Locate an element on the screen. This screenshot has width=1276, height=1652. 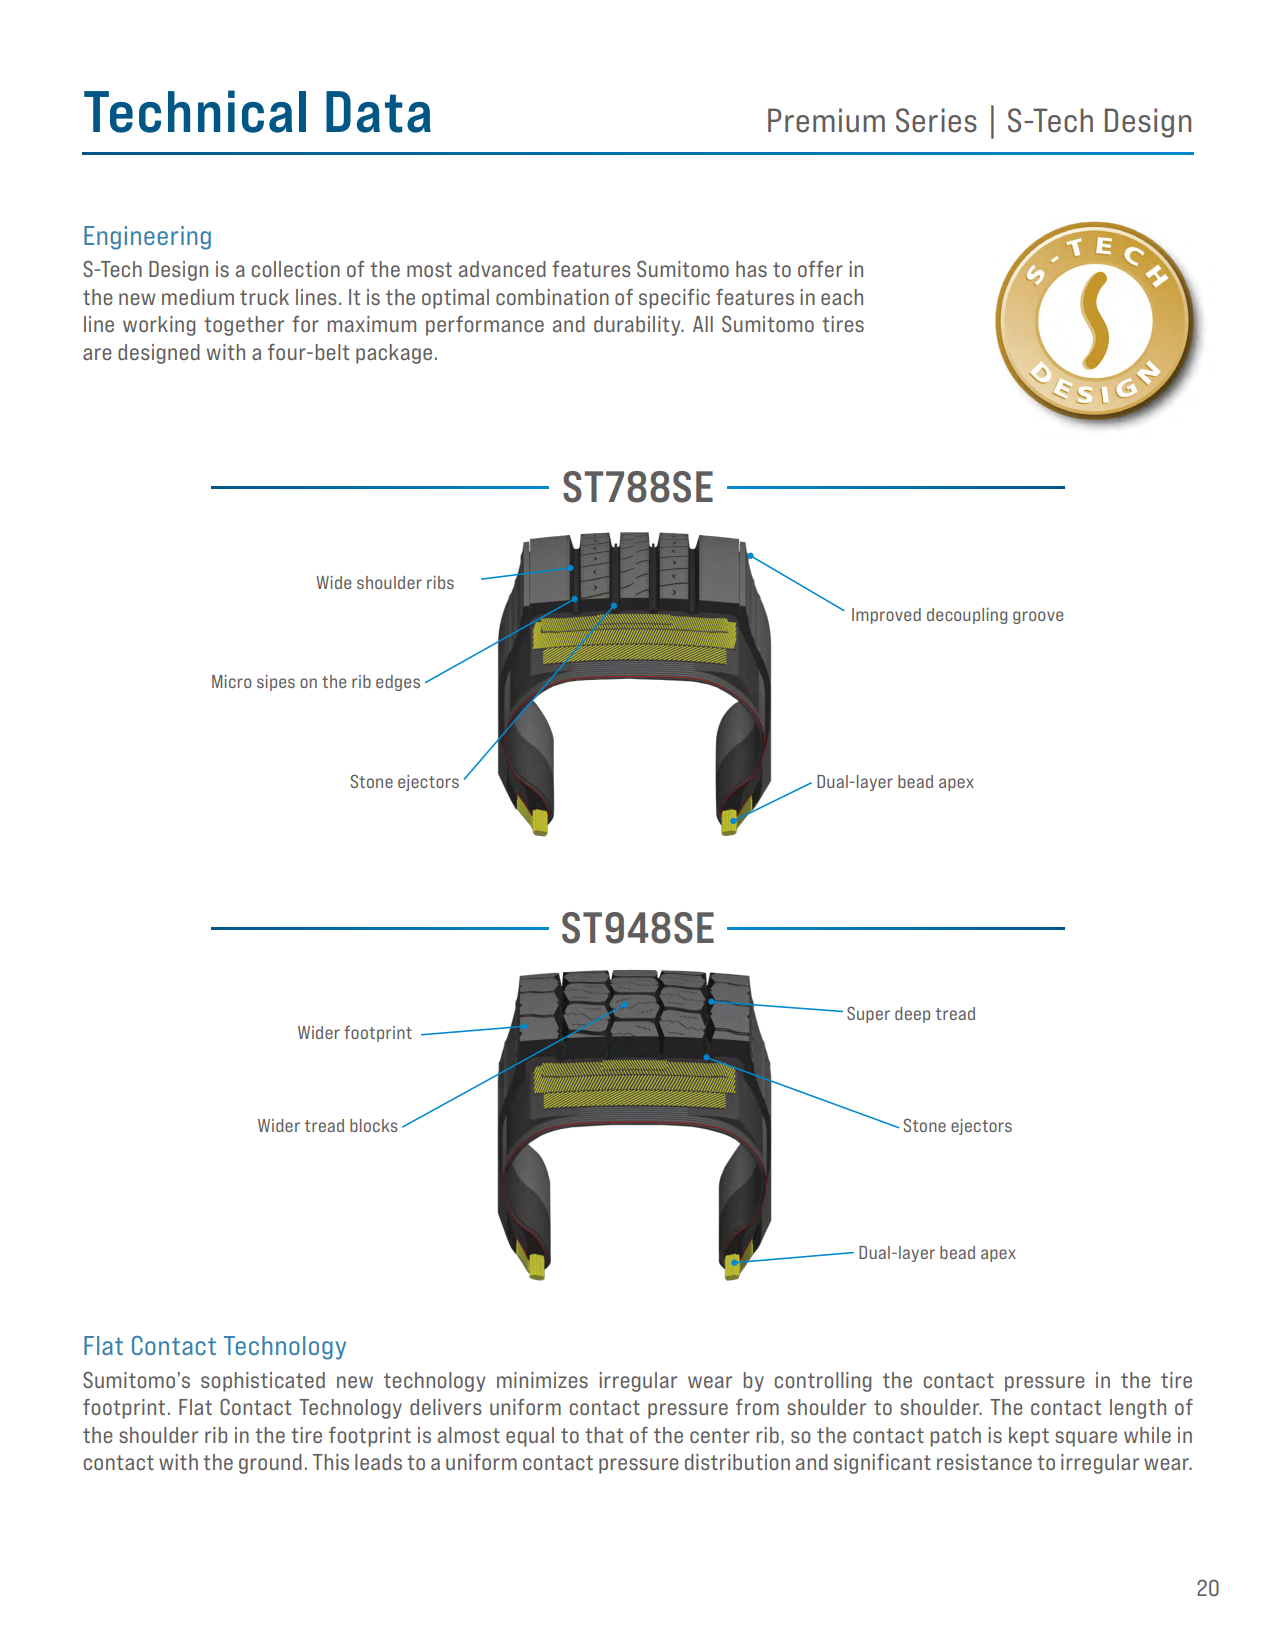
kept is located at coordinates (1029, 1437).
